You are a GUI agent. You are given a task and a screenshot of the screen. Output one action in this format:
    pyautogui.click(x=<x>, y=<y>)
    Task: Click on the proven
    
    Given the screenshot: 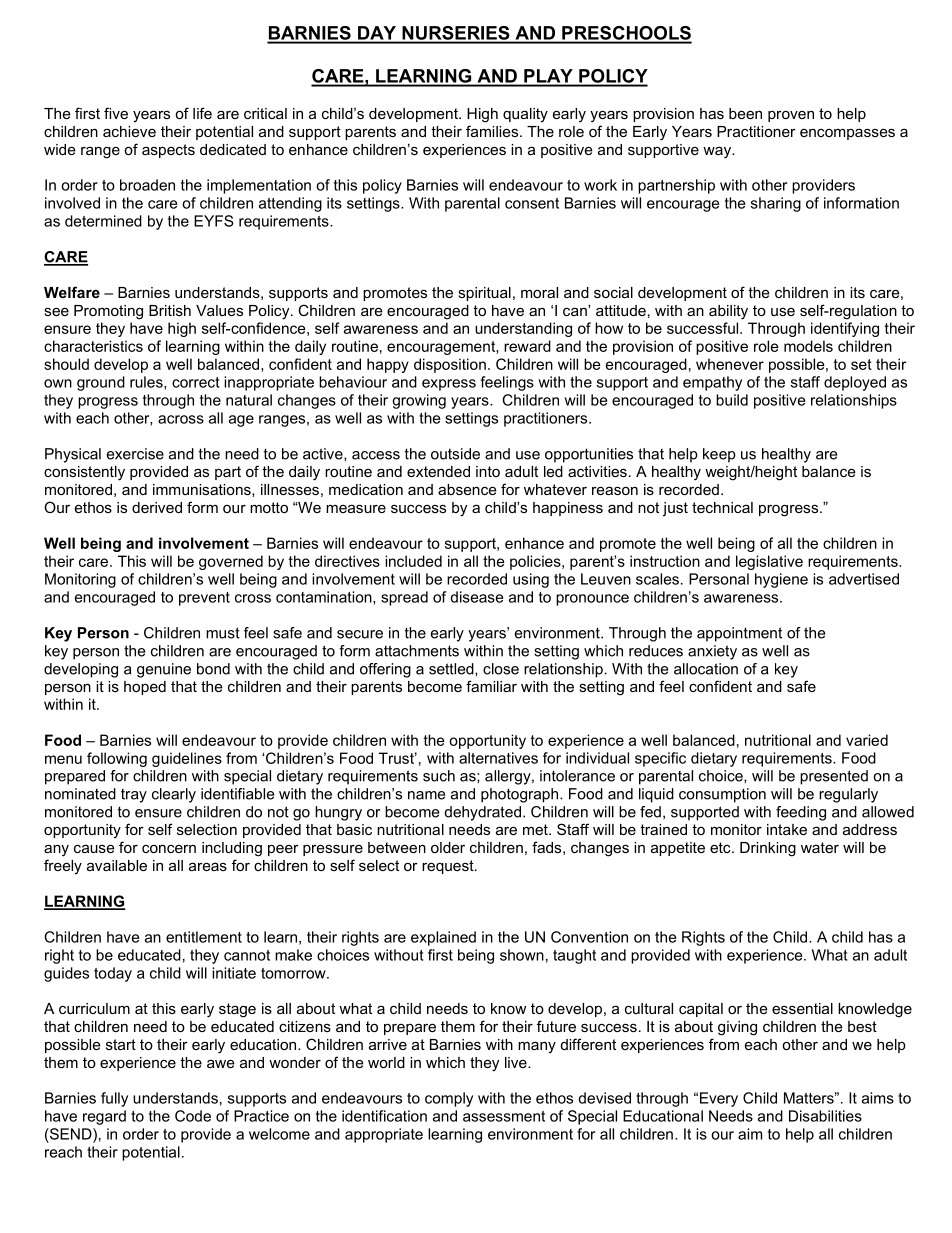 What is the action you would take?
    pyautogui.click(x=791, y=116)
